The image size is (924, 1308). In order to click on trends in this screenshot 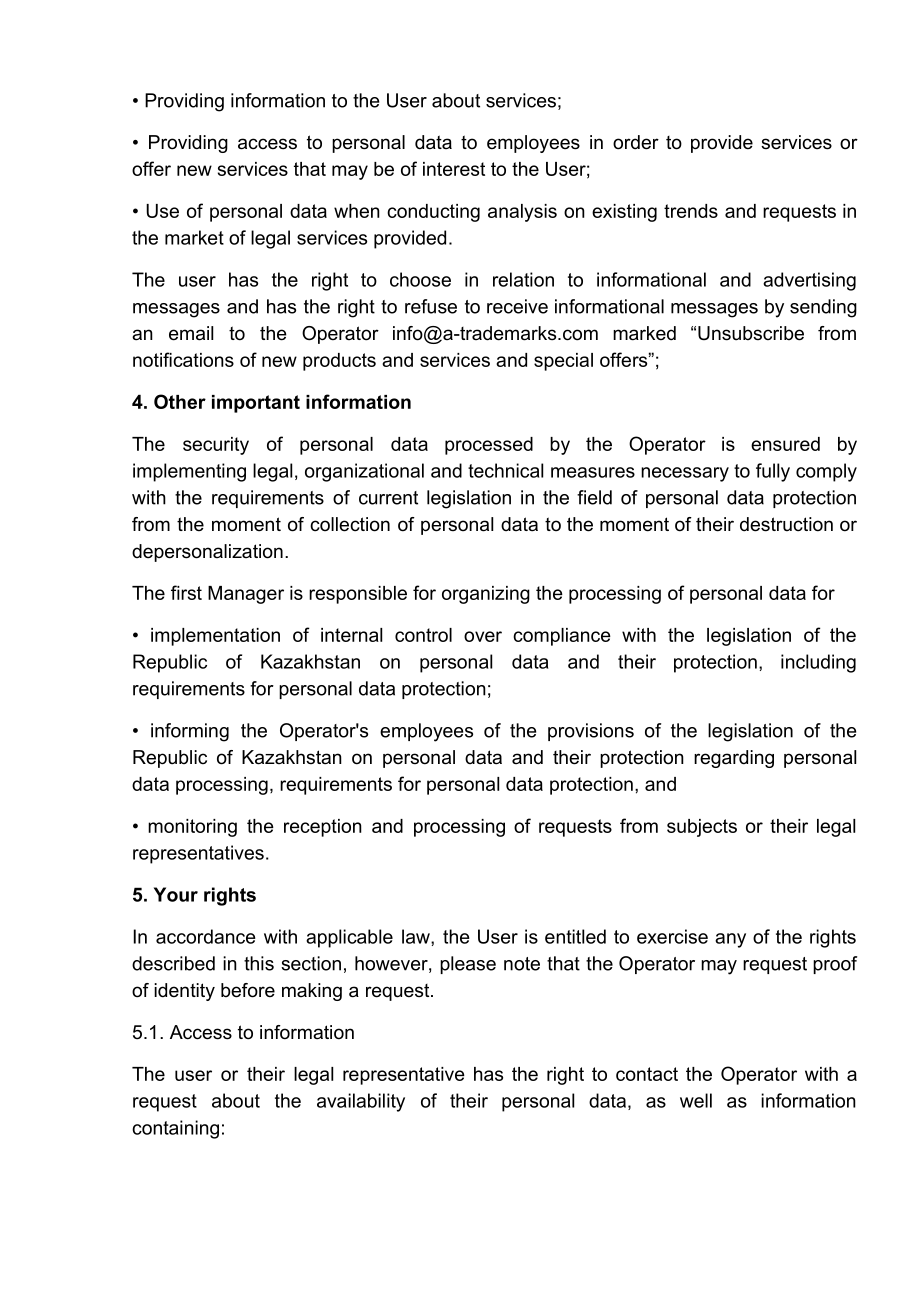, I will do `click(691, 211)`.
